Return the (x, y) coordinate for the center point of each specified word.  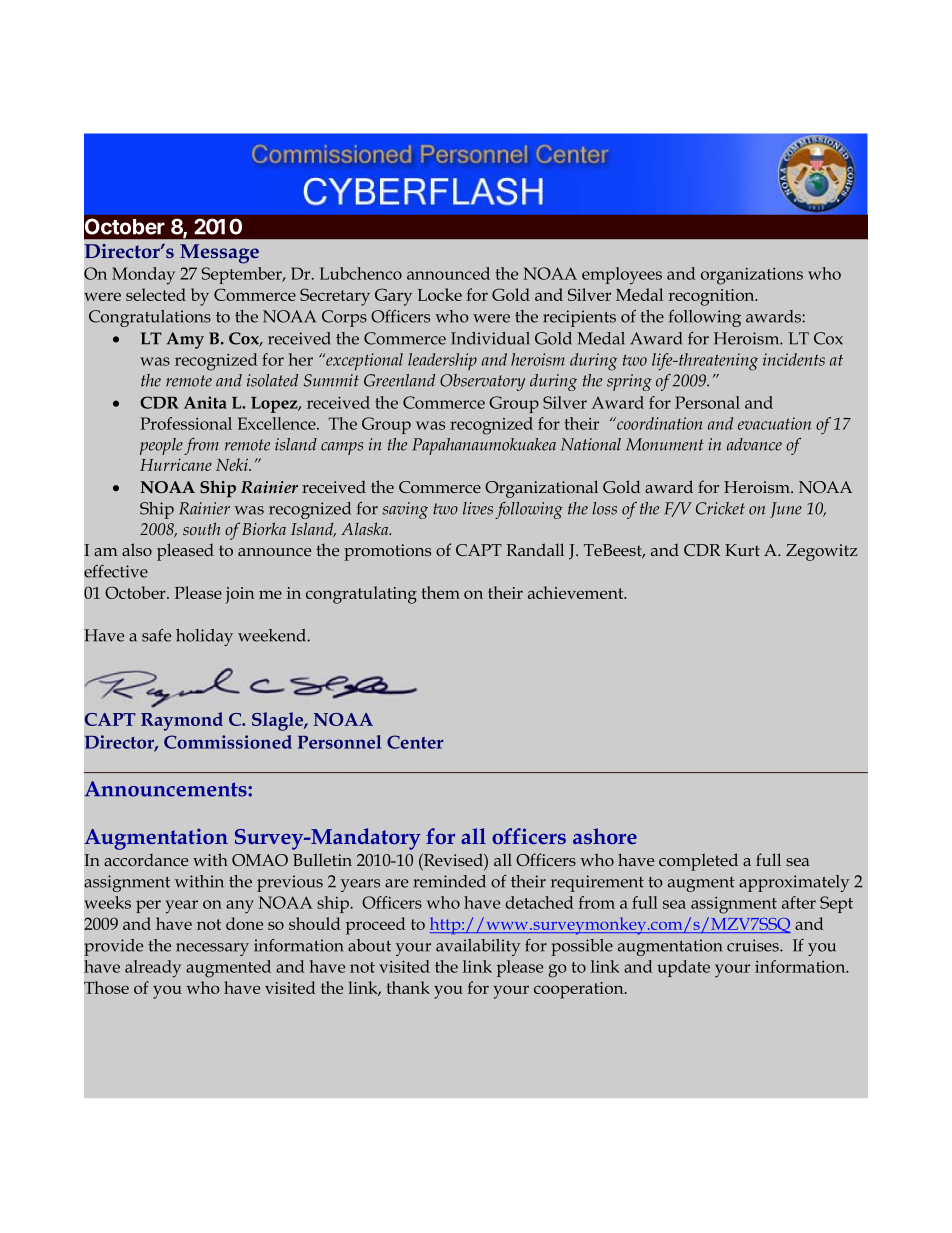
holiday (204, 637)
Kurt (742, 550)
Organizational (541, 489)
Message (219, 254)
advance (754, 444)
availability (478, 947)
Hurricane (176, 464)
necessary (212, 949)
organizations (752, 276)
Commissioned (228, 742)
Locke (440, 294)
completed (698, 862)
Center (415, 742)
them (441, 592)
